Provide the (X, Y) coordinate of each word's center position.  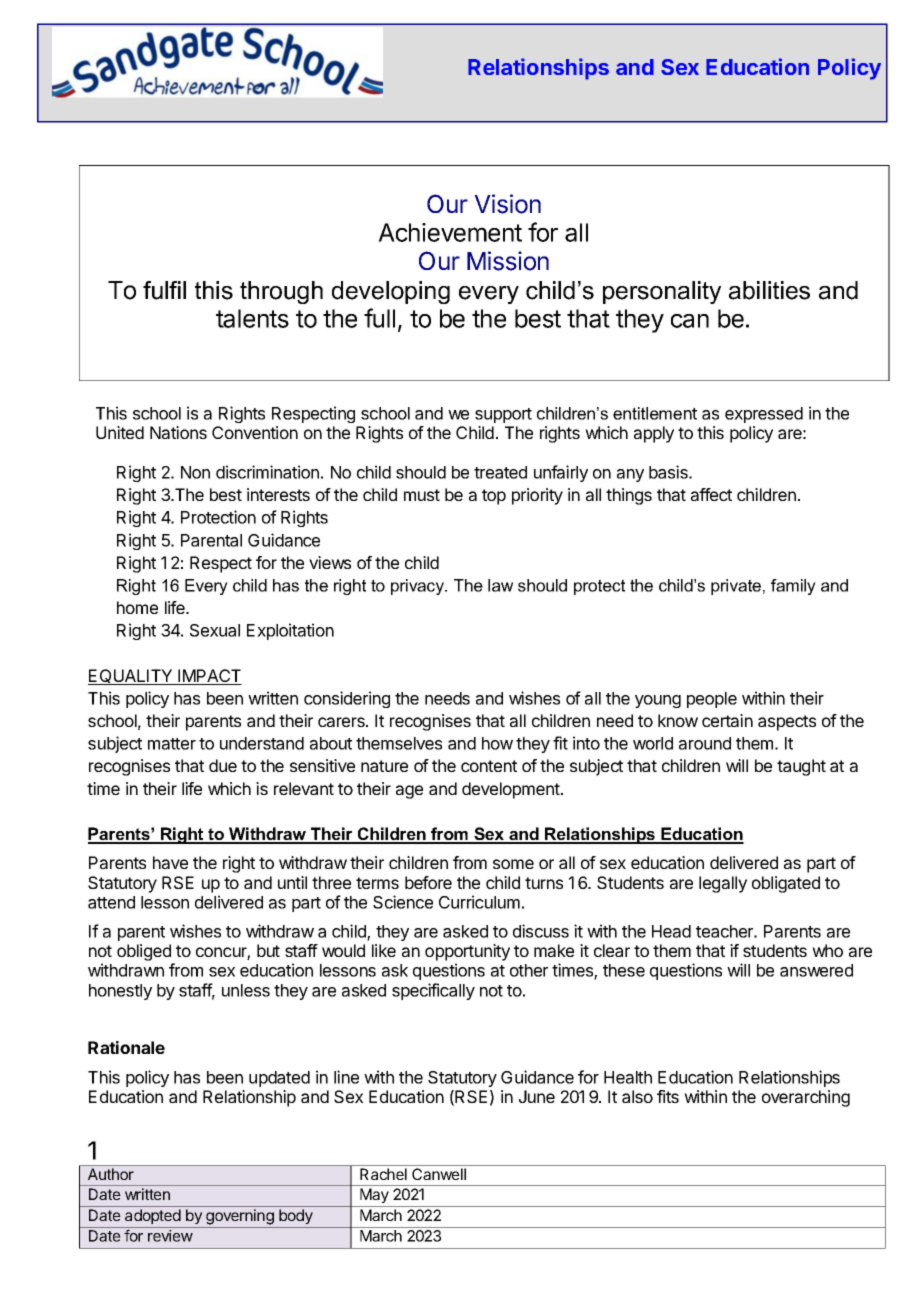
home (137, 607)
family (793, 587)
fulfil (164, 290)
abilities (769, 290)
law (500, 585)
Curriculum (479, 902)
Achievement (450, 232)
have (170, 862)
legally (723, 884)
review (170, 1236)
